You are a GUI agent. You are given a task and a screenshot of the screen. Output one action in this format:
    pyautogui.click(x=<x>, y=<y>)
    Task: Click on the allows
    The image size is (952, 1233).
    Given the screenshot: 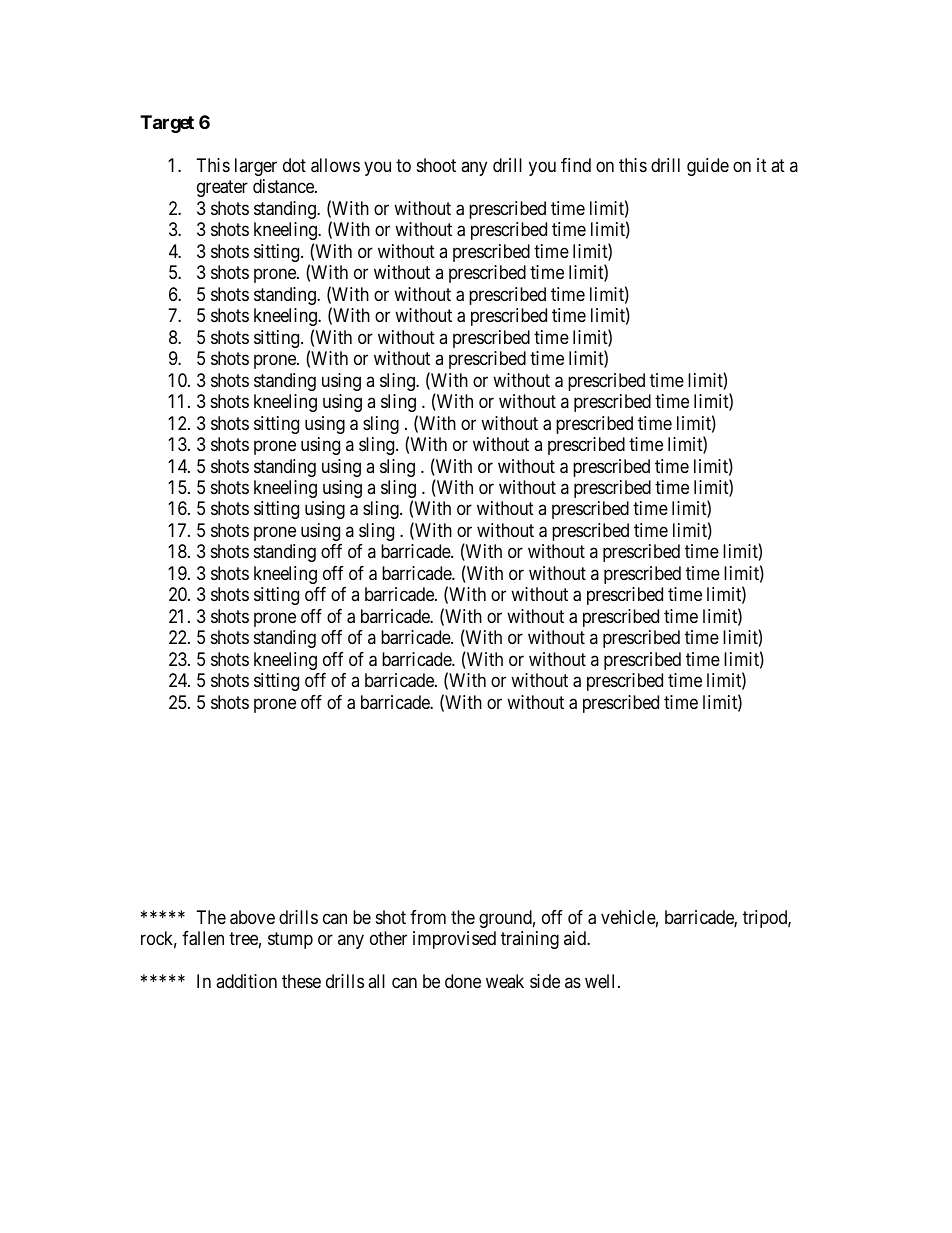 What is the action you would take?
    pyautogui.click(x=335, y=165)
